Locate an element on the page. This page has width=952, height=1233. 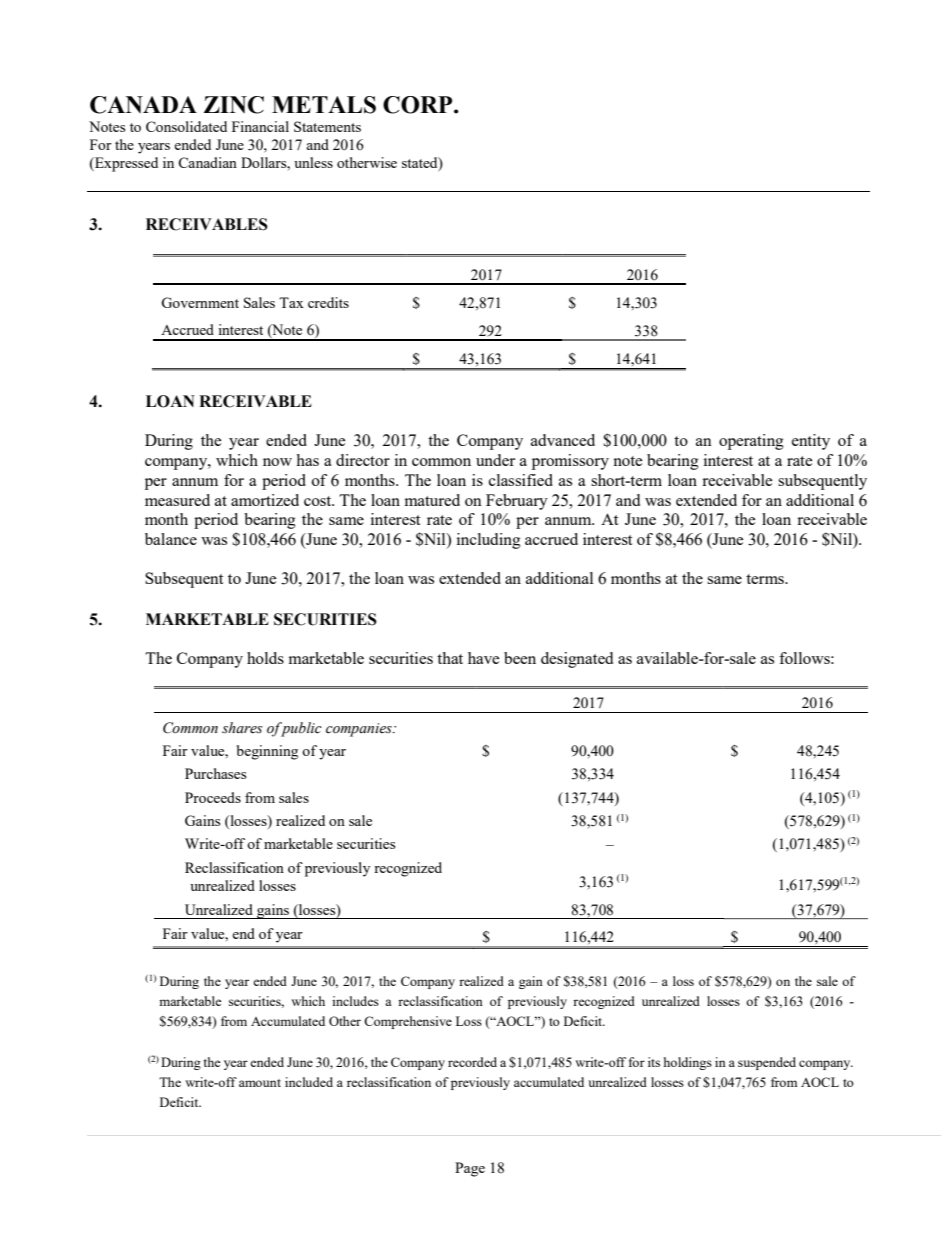
CORP is located at coordinates (419, 105).
